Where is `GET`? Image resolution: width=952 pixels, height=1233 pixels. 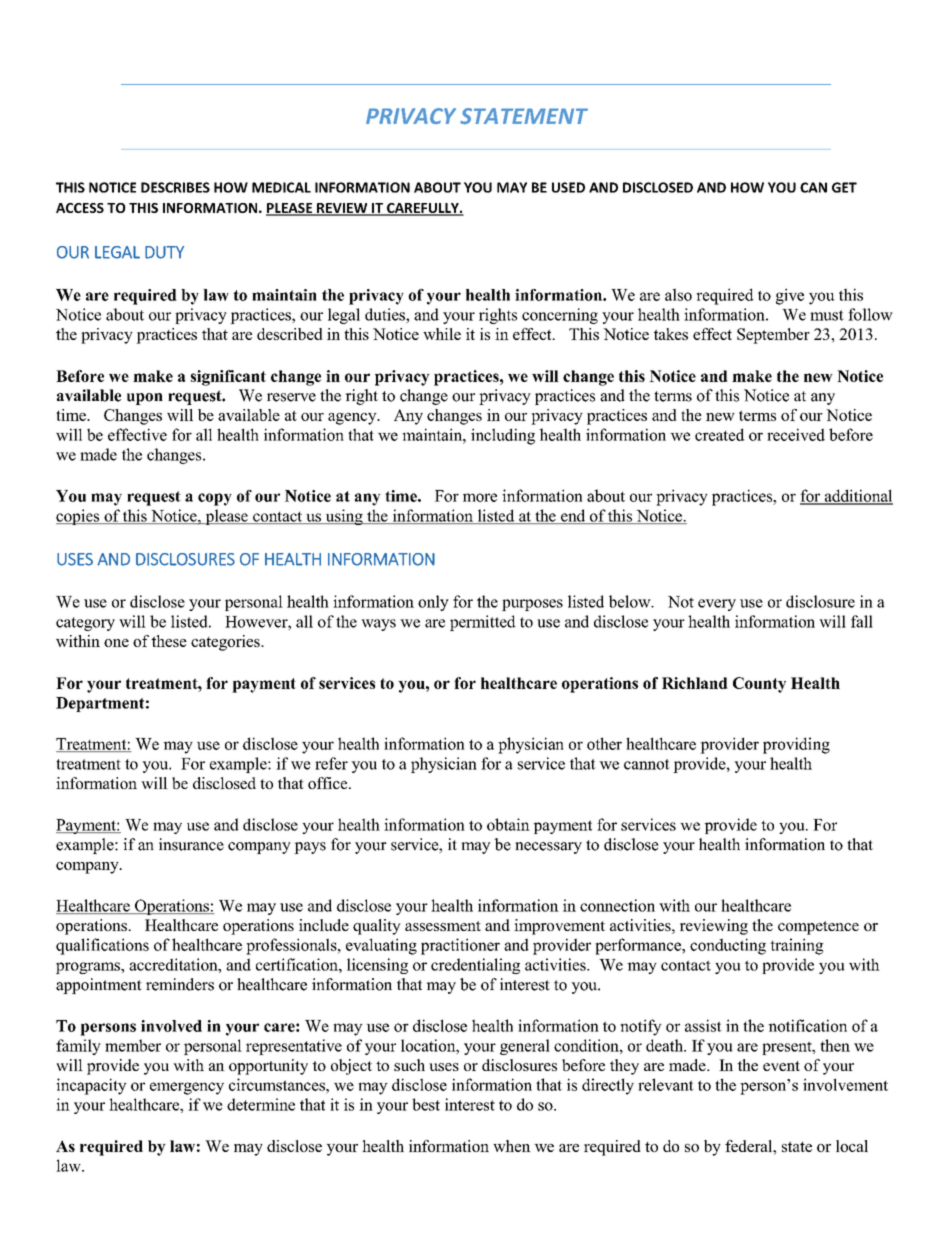
GET is located at coordinates (844, 187).
